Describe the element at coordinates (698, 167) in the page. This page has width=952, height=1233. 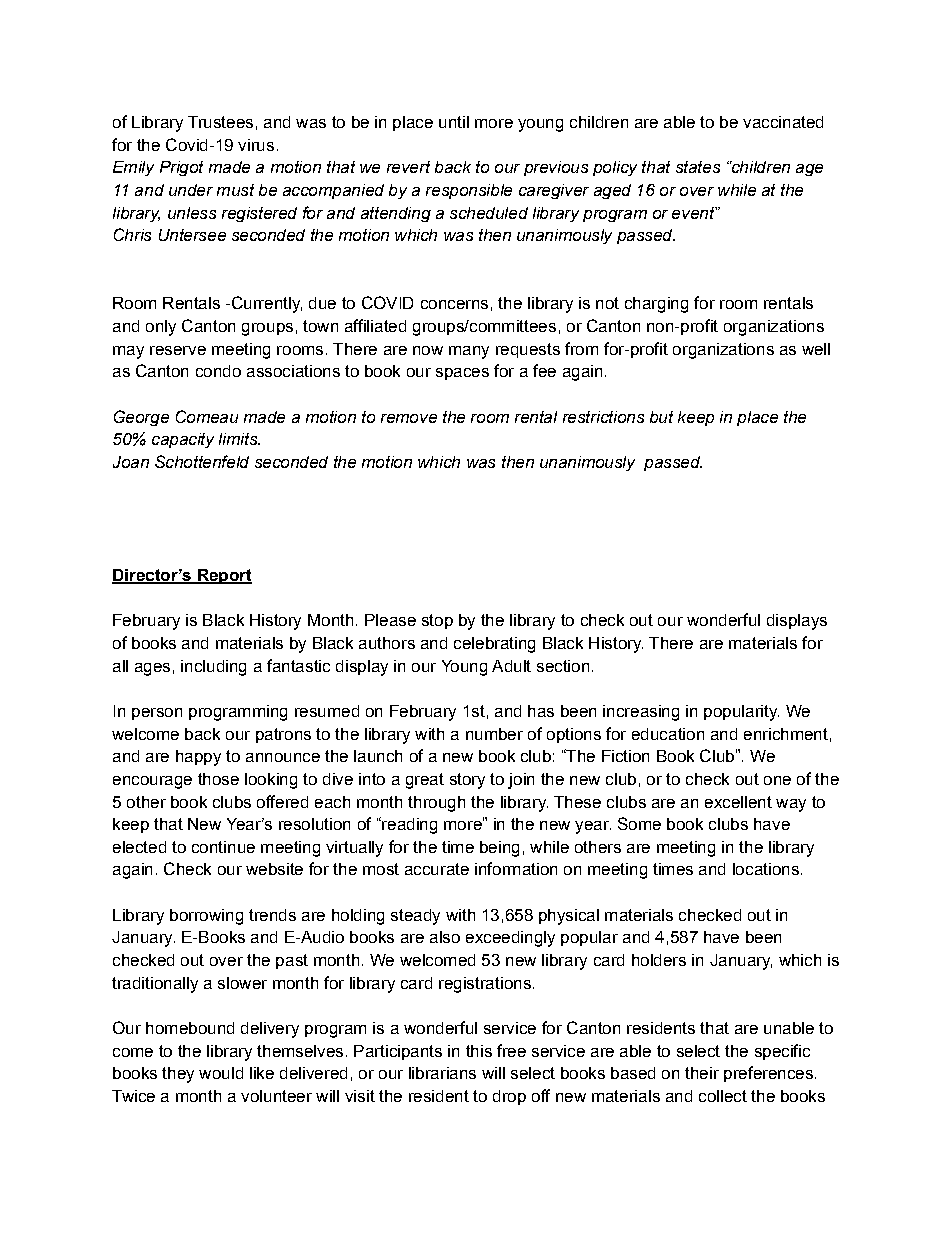
I see `states` at that location.
